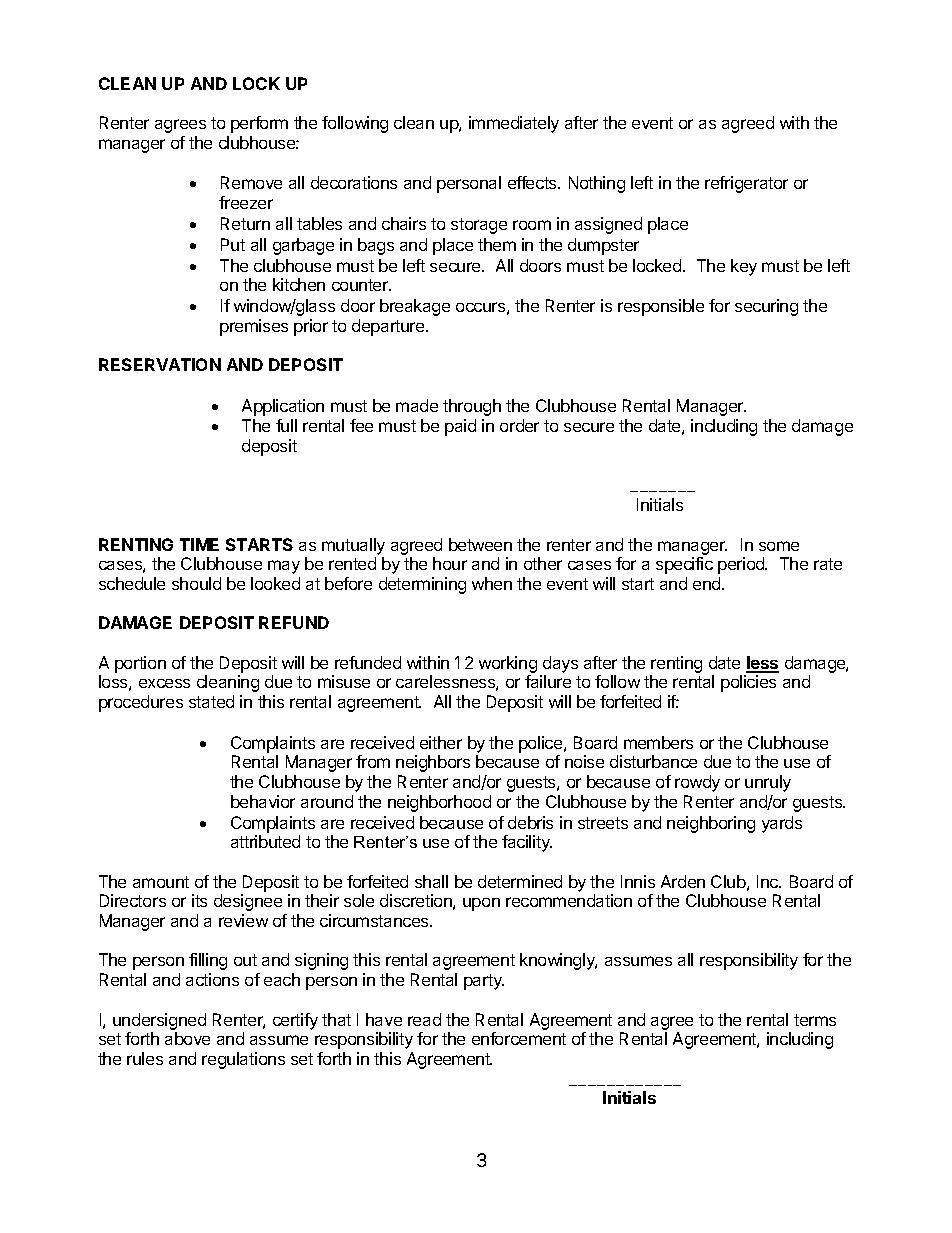  I want to click on Remove, so click(251, 182).
